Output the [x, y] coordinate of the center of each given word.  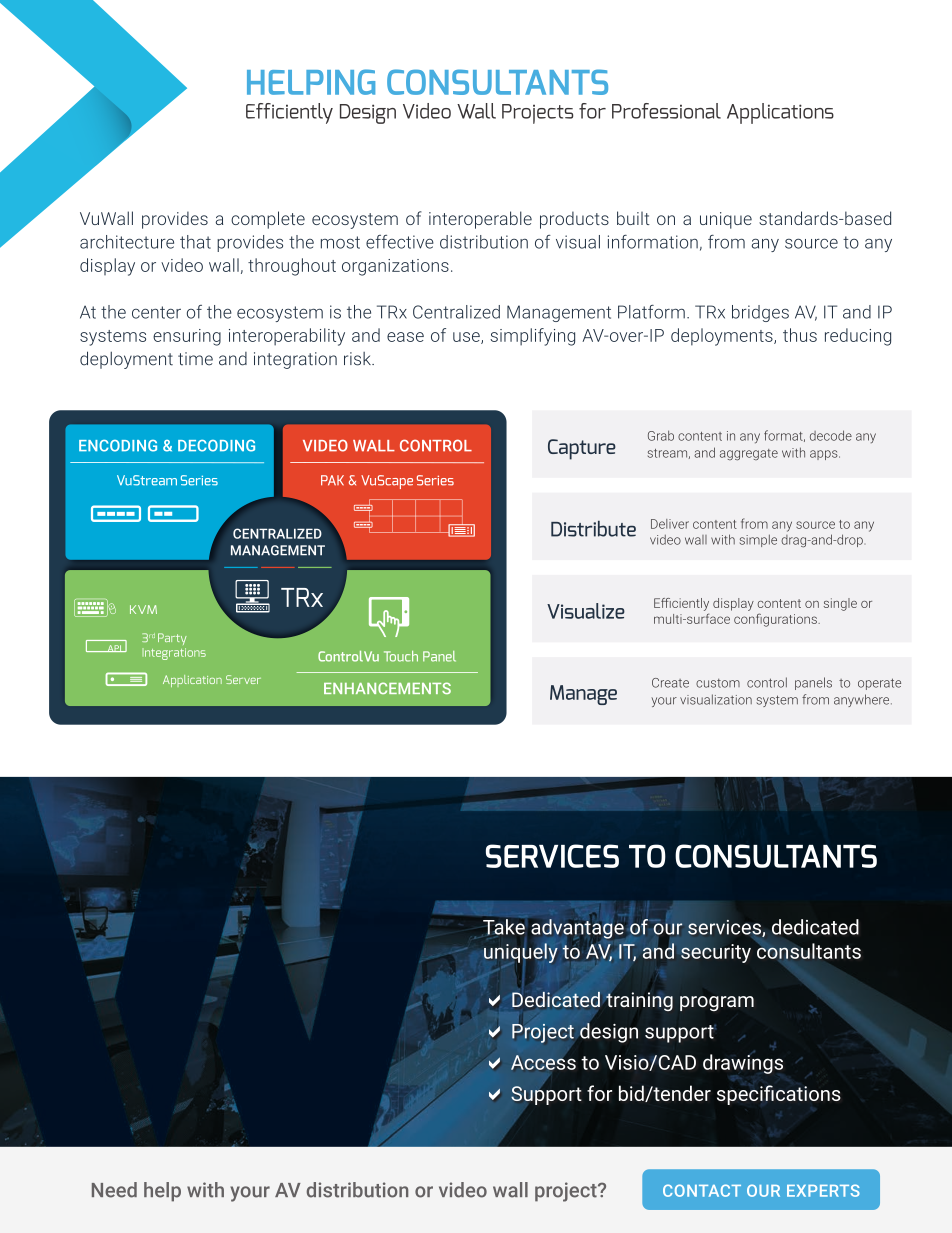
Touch [401, 656]
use [467, 338]
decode [831, 435]
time [195, 359]
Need [114, 1190]
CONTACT [702, 1190]
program [717, 1003]
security [716, 953]
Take [504, 927]
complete [268, 220]
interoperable [480, 220]
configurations [776, 620]
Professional [666, 111]
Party [172, 639]
